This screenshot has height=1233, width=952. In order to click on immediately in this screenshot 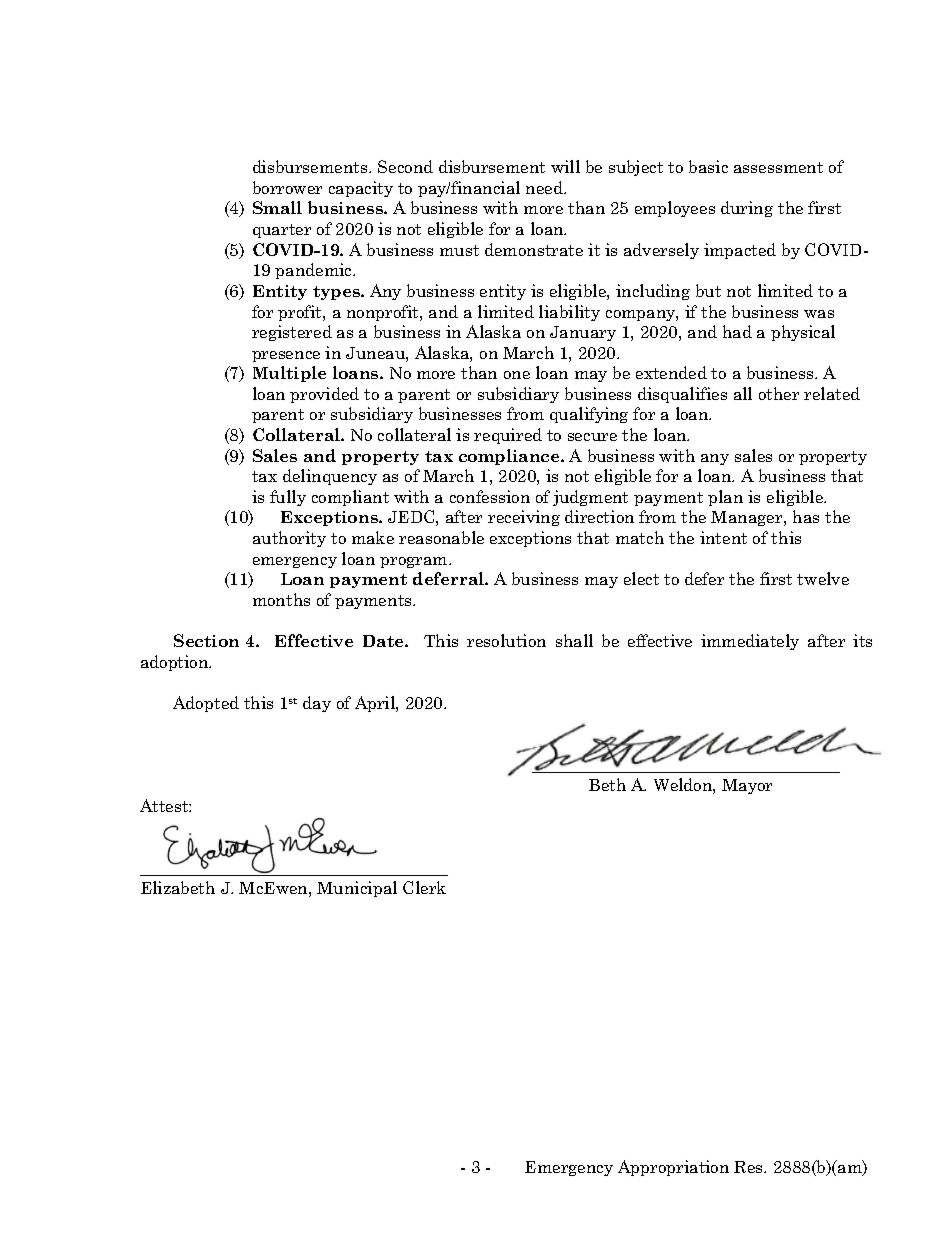, I will do `click(750, 642)`.
